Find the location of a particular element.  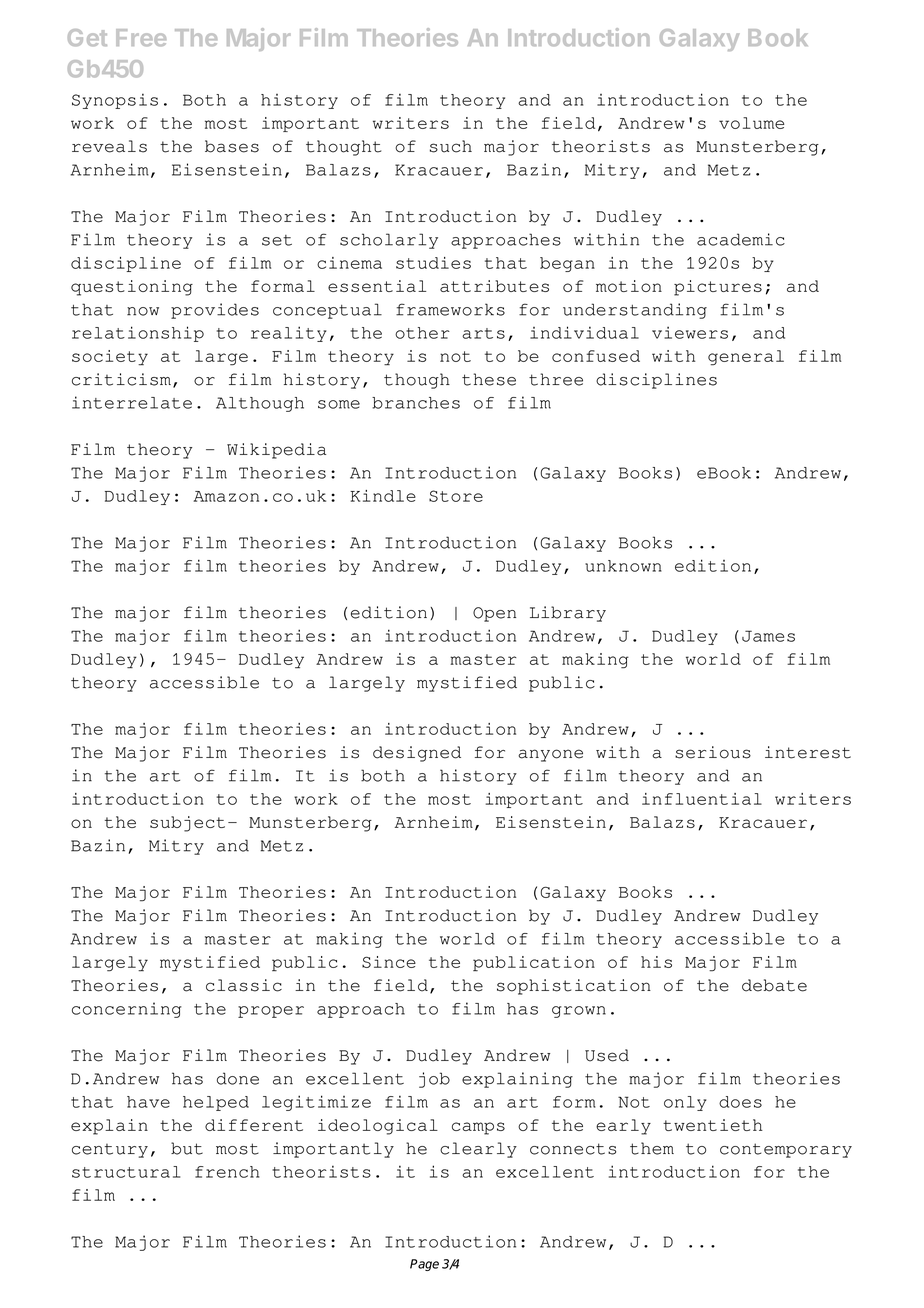

structural is located at coordinates (126, 1172).
